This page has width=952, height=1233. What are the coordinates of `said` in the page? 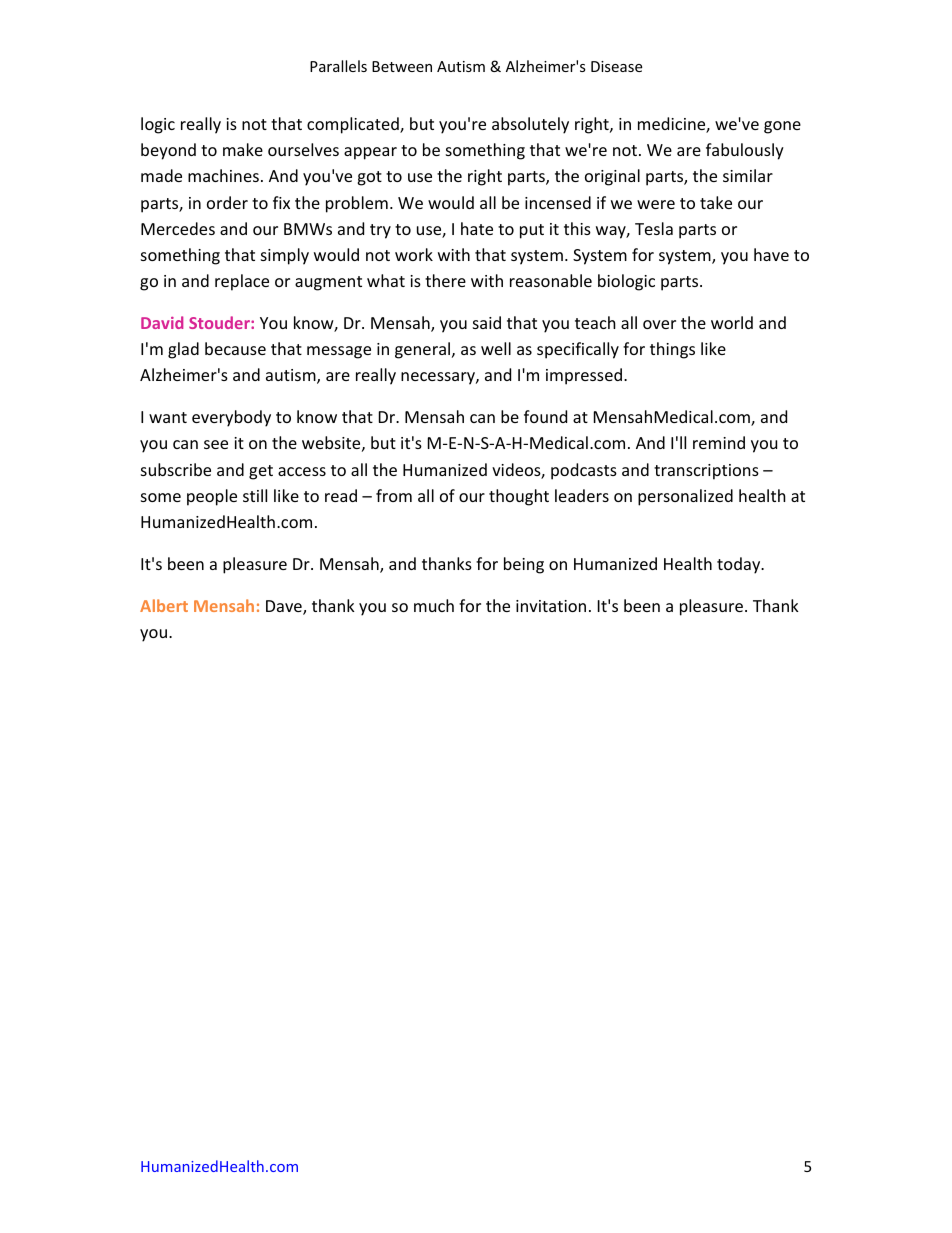 It's located at (487, 322).
